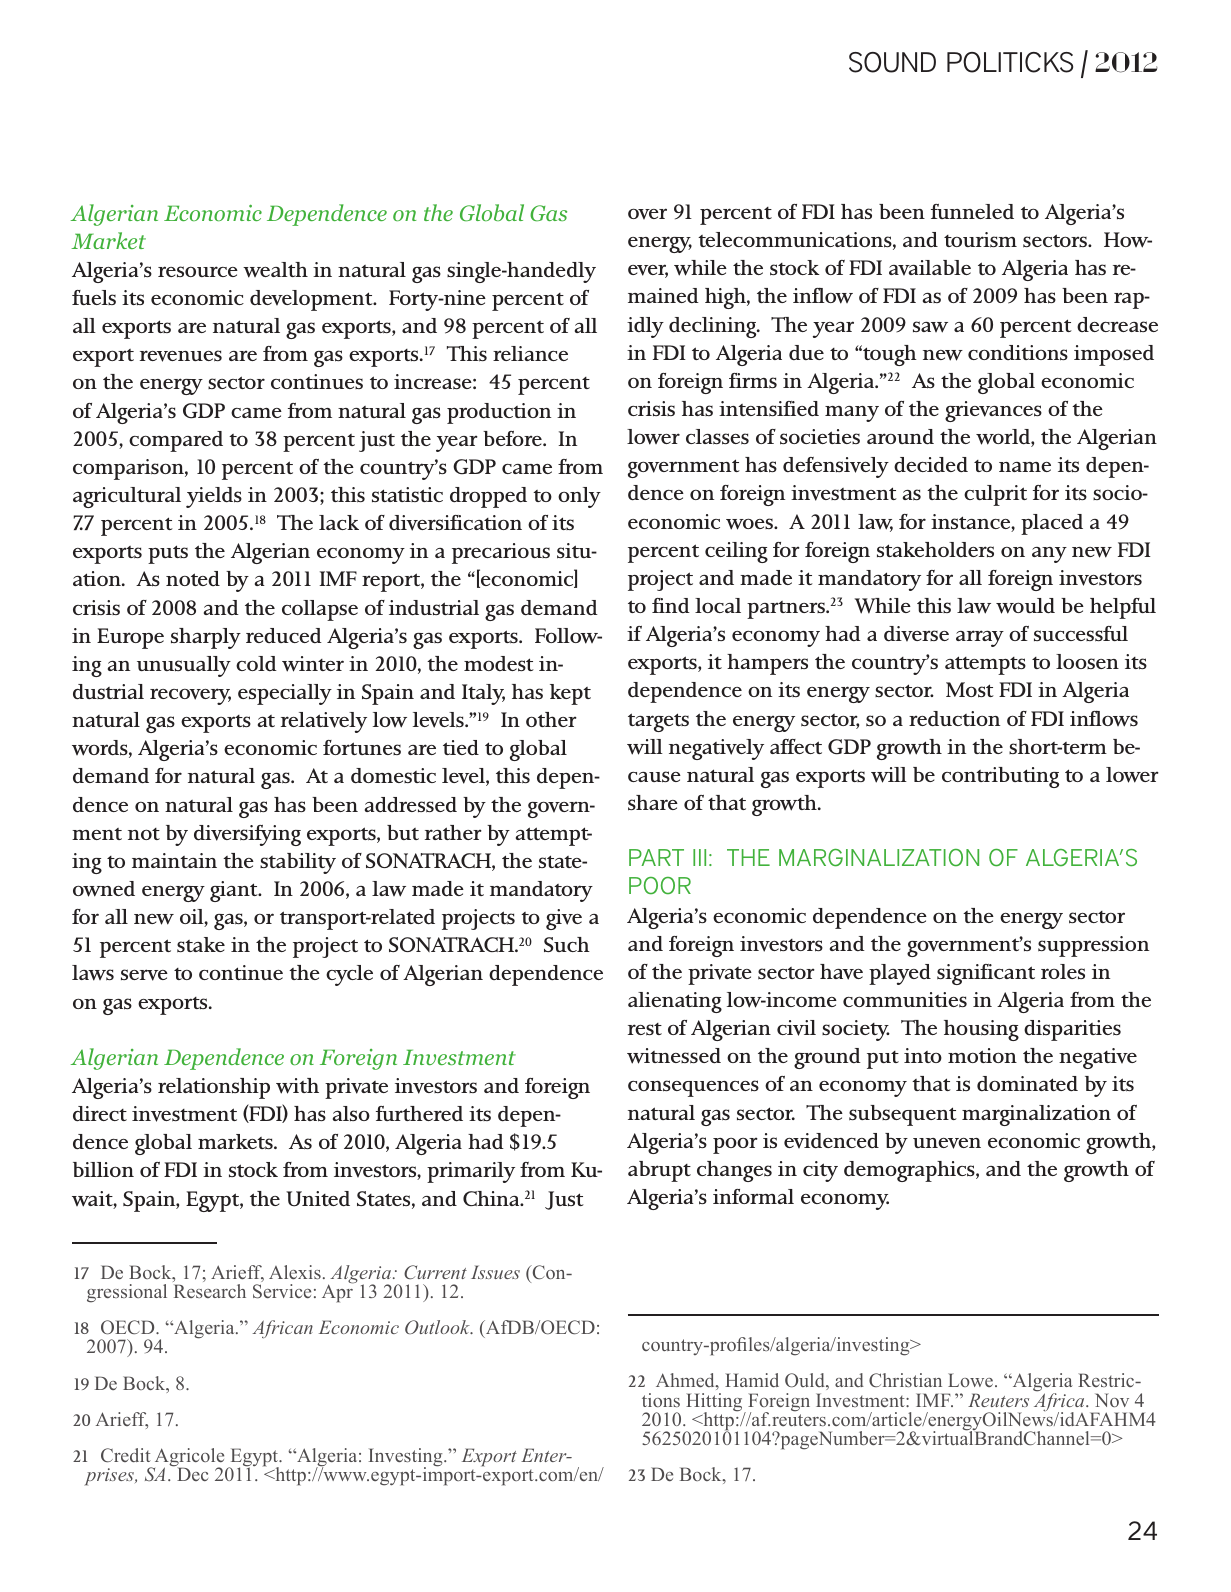 The image size is (1231, 1592). What do you see at coordinates (206, 638) in the screenshot?
I see `sharply` at bounding box center [206, 638].
